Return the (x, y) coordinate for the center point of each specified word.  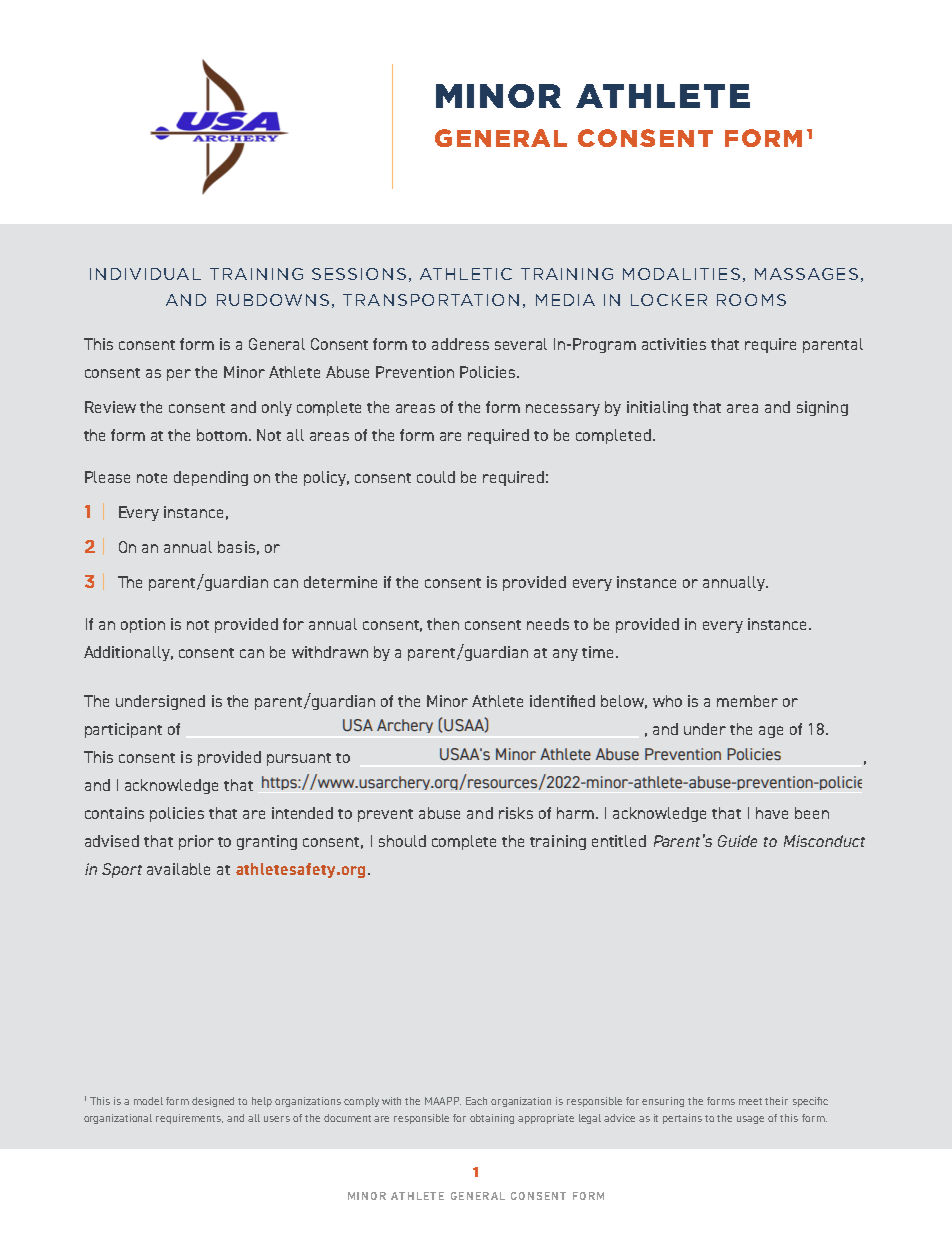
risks (516, 813)
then (443, 624)
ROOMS (751, 300)
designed (213, 1102)
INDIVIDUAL (145, 274)
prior (196, 842)
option (143, 625)
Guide (737, 841)
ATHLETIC (466, 274)
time (599, 652)
